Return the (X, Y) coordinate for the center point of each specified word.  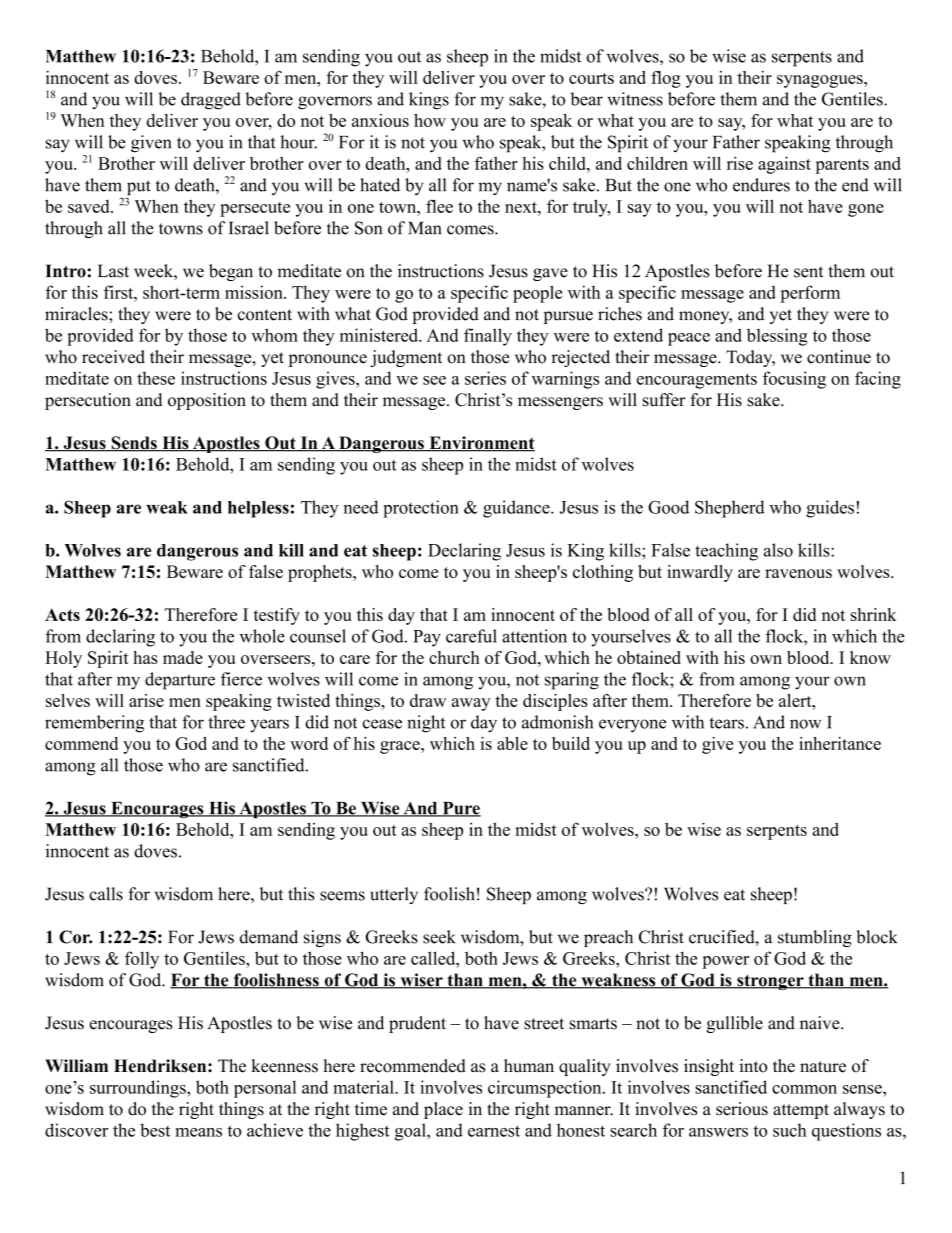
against (784, 165)
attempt (801, 1111)
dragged (211, 101)
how (430, 120)
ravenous (798, 573)
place (443, 1110)
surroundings (139, 1089)
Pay (427, 638)
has (145, 657)
